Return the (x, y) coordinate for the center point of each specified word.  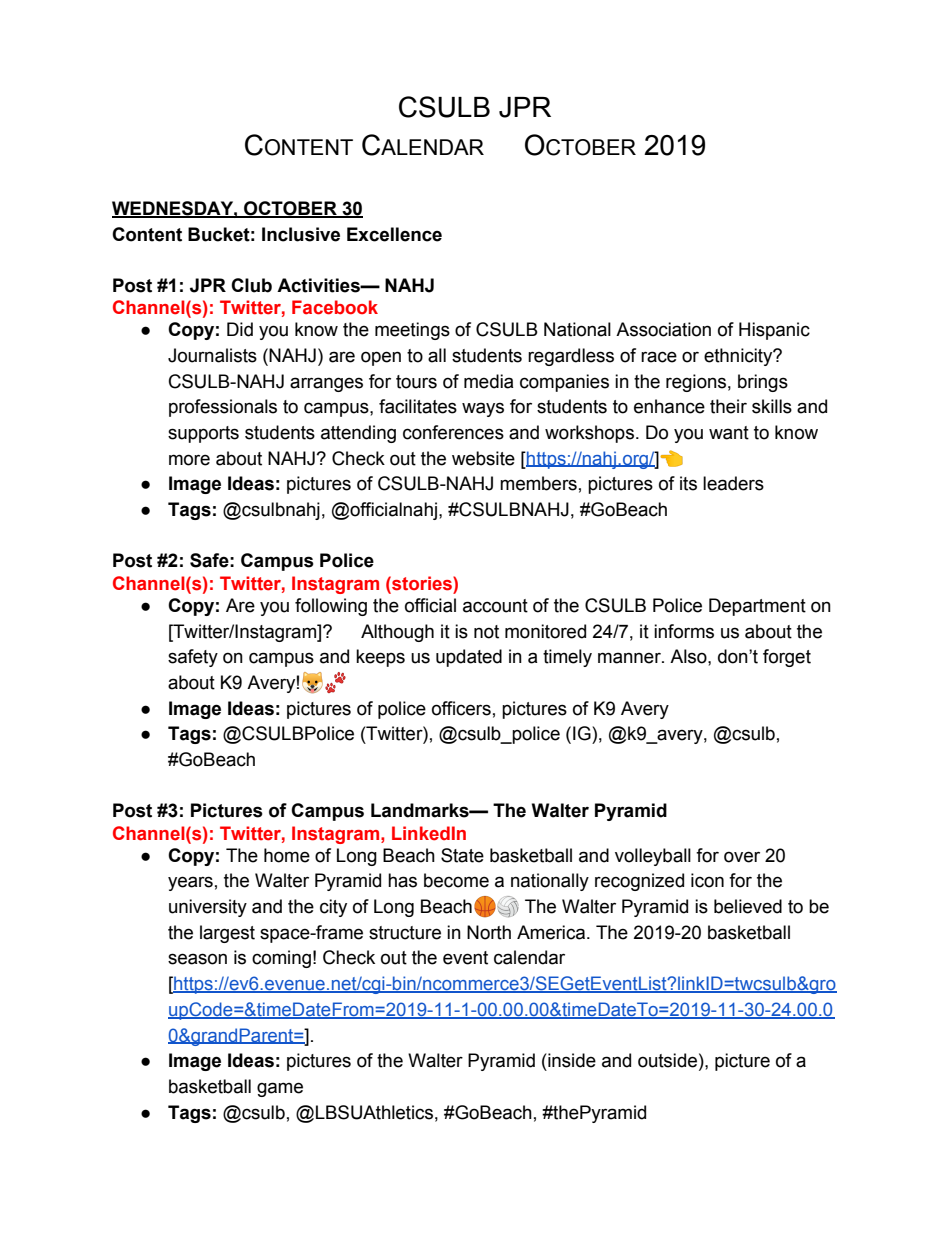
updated (469, 658)
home (287, 855)
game (280, 1089)
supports (203, 434)
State (462, 855)
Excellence (394, 234)
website (483, 458)
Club (251, 285)
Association (663, 329)
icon (707, 880)
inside (571, 1060)
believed (748, 906)
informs (684, 631)
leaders (733, 483)
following (331, 607)
